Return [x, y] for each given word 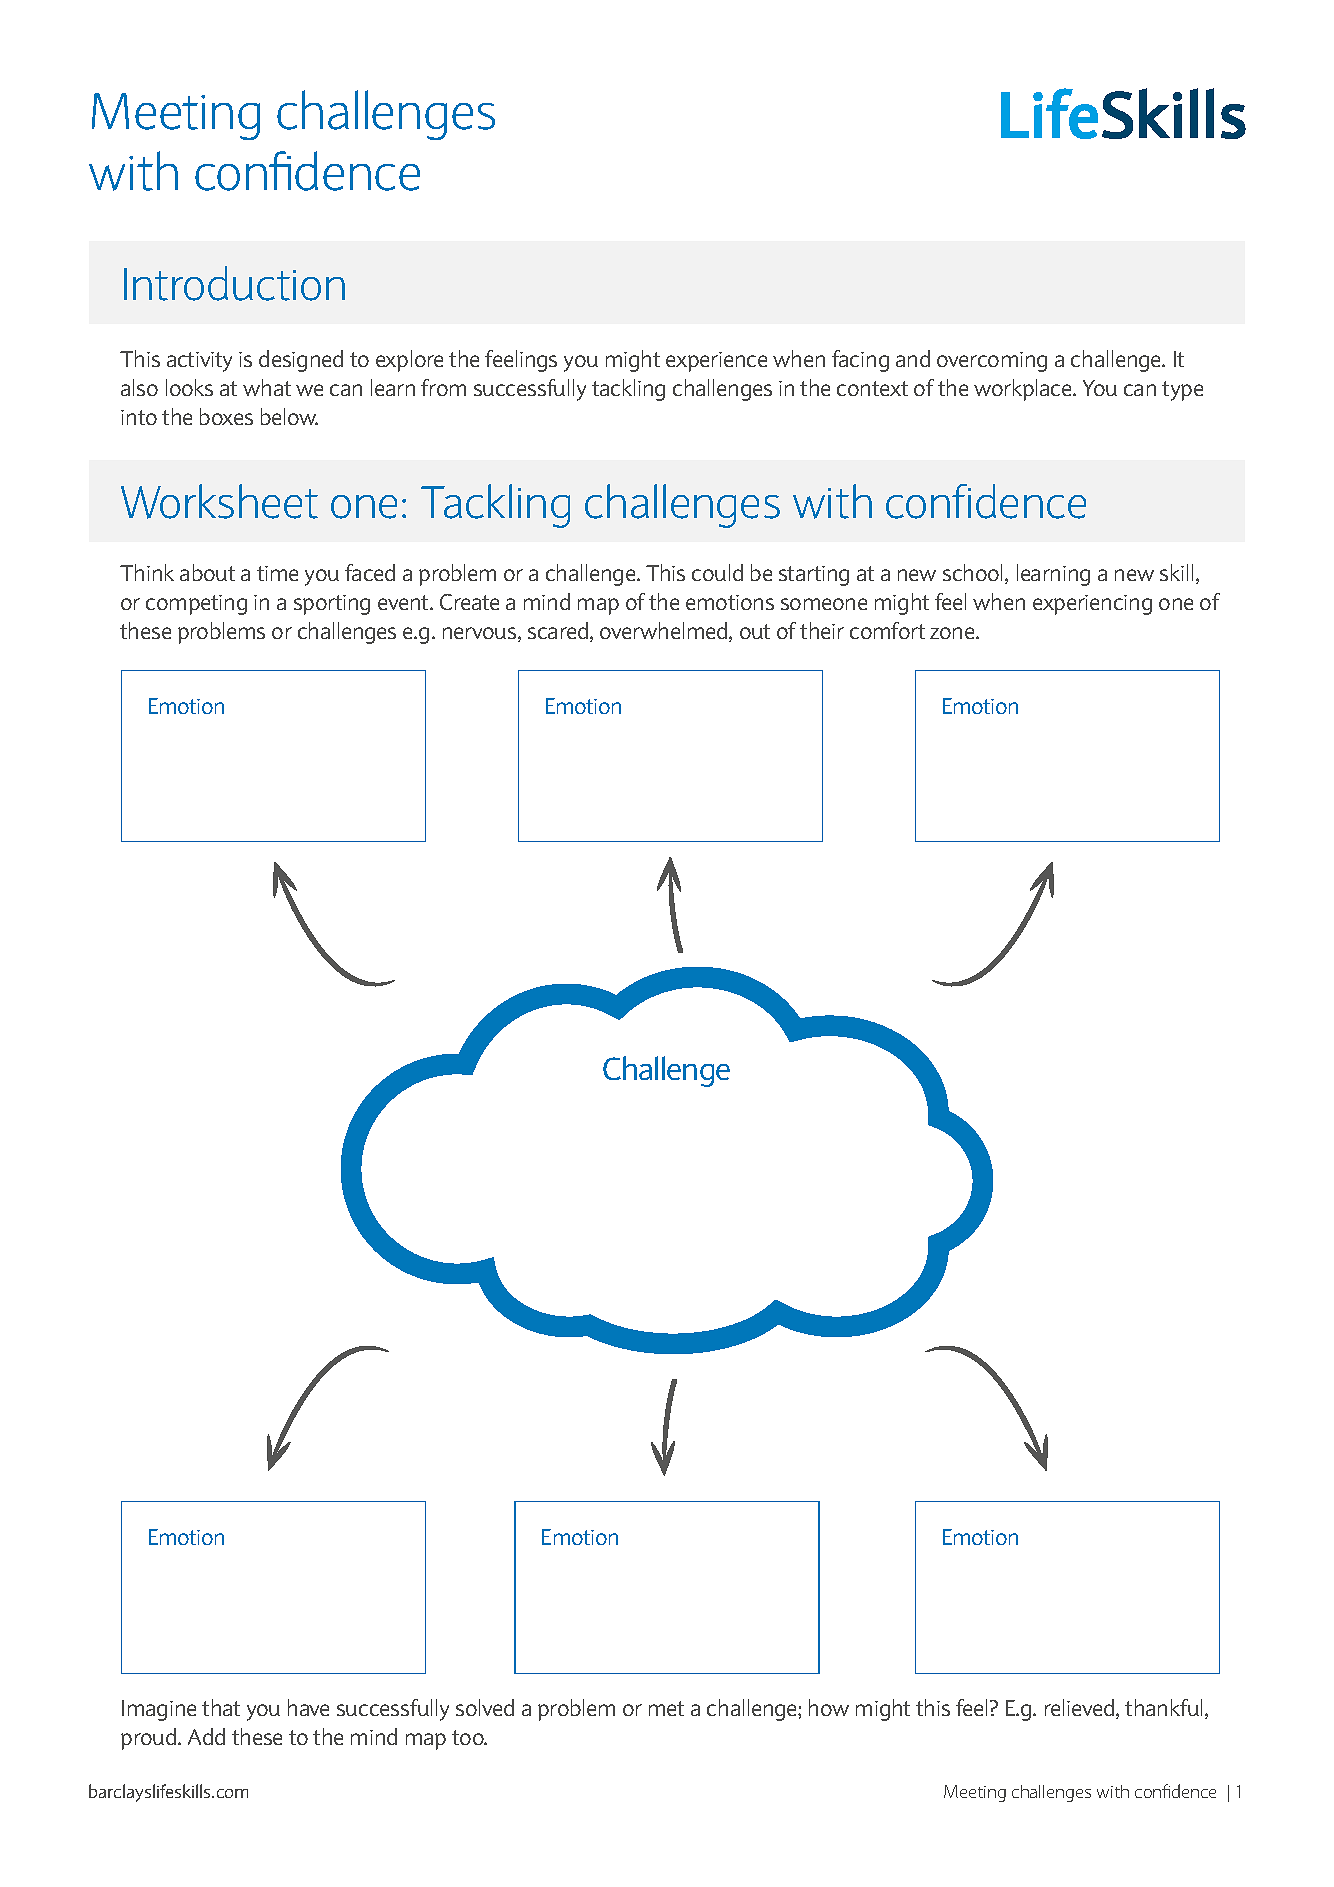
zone [953, 633]
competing [196, 605]
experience [716, 362]
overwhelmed [665, 632]
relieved [1081, 1709]
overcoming [992, 362]
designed [301, 361]
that [221, 1707]
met [666, 1708]
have [308, 1707]
